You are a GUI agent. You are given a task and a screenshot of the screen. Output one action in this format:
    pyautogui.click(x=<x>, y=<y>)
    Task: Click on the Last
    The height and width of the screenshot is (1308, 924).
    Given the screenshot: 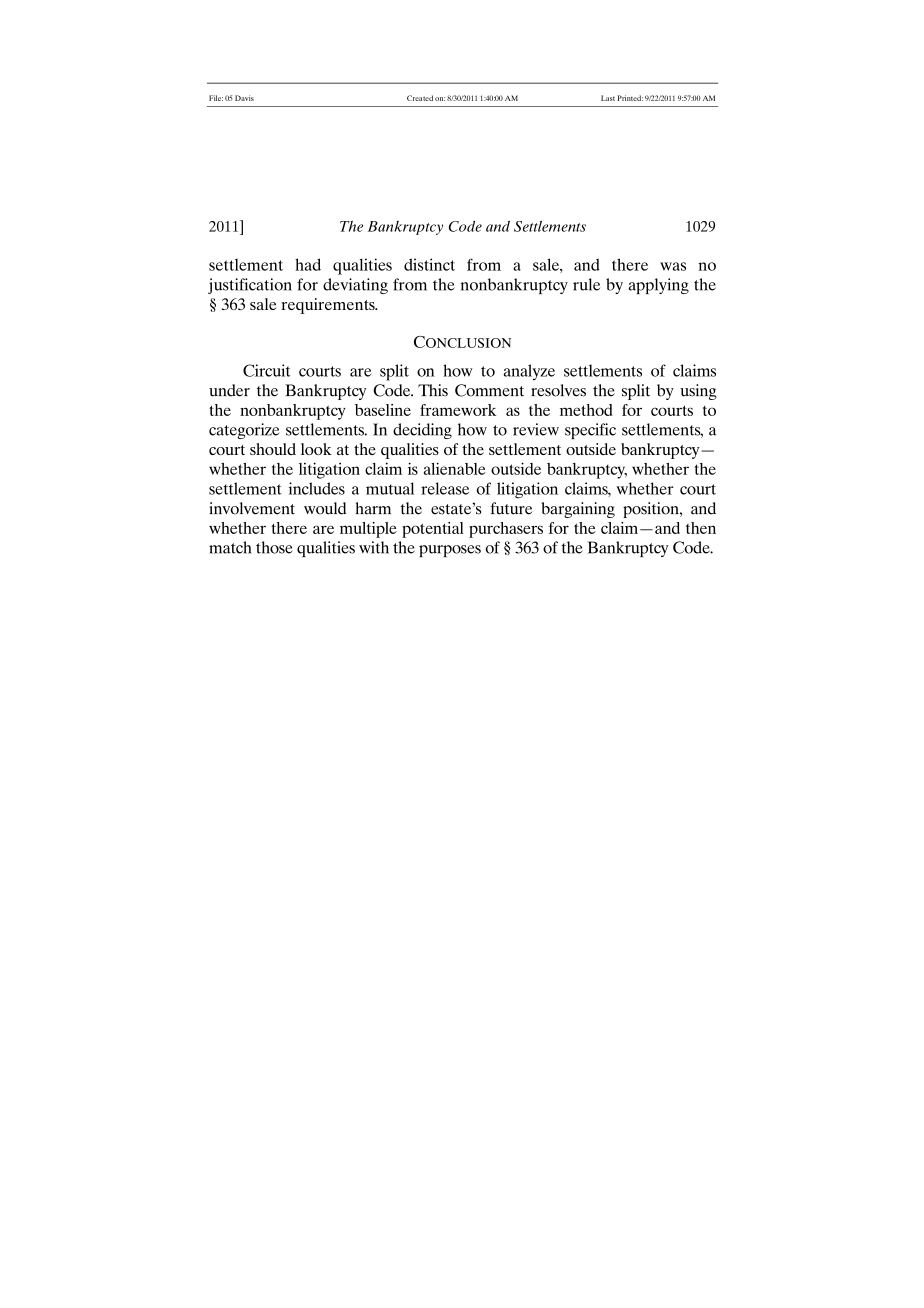 What is the action you would take?
    pyautogui.click(x=608, y=98)
